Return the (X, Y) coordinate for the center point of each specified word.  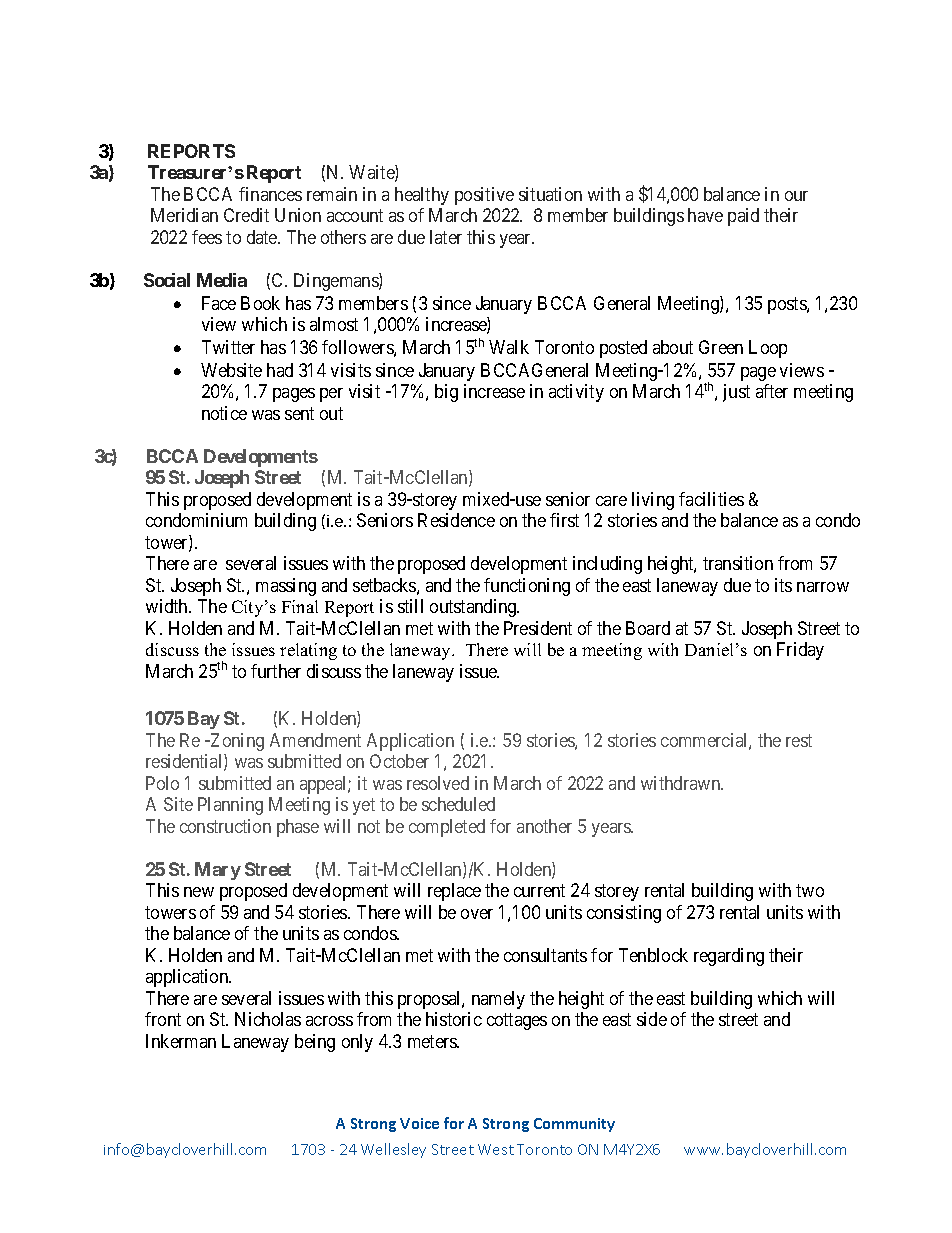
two (810, 890)
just (736, 393)
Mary (218, 871)
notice (224, 413)
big (446, 393)
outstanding (474, 608)
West (496, 1149)
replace (454, 892)
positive (484, 196)
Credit (246, 215)
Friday (800, 651)
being (315, 1043)
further (276, 671)
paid (743, 217)
